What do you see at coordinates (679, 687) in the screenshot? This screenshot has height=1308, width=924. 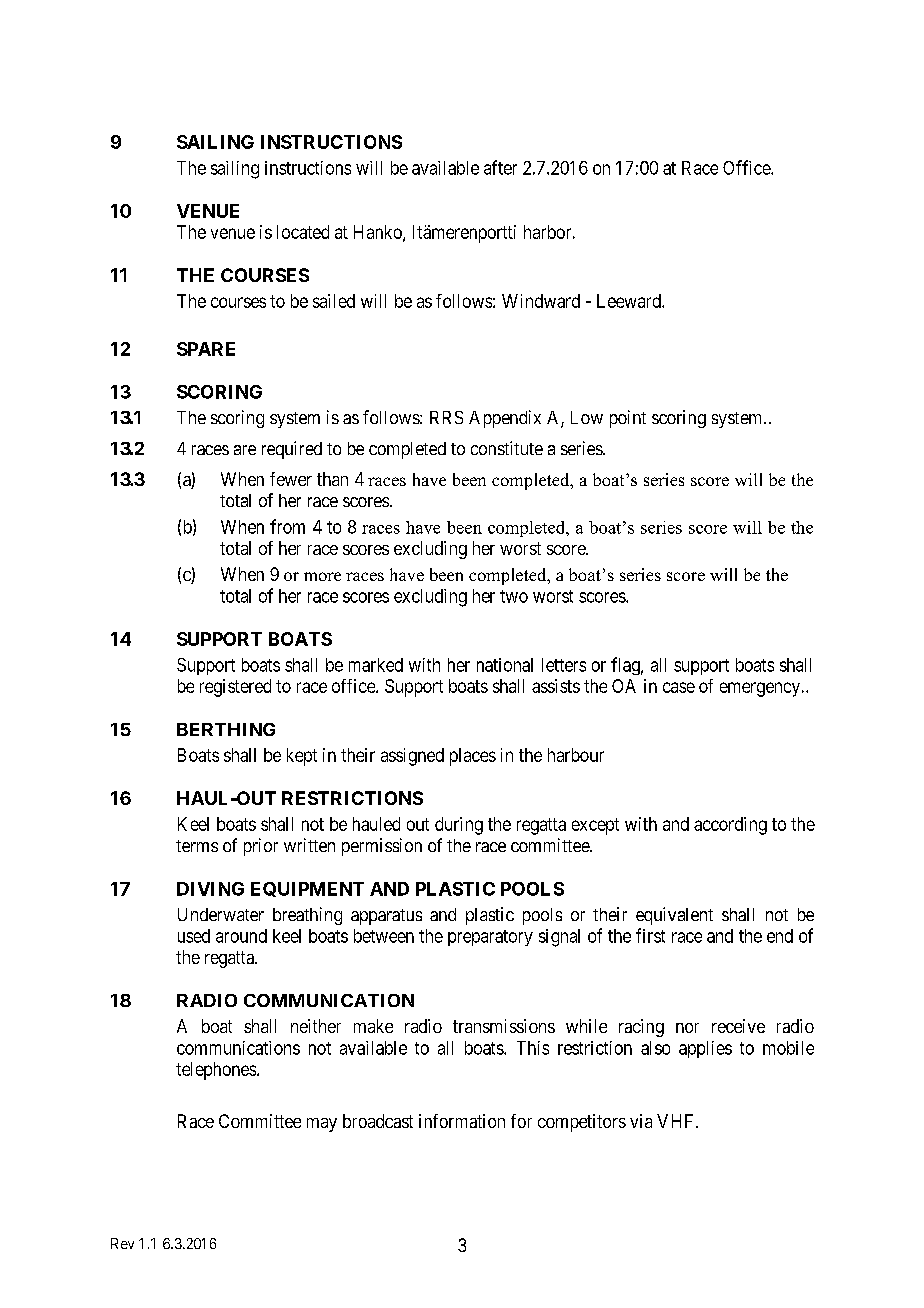 I see `case` at bounding box center [679, 687].
